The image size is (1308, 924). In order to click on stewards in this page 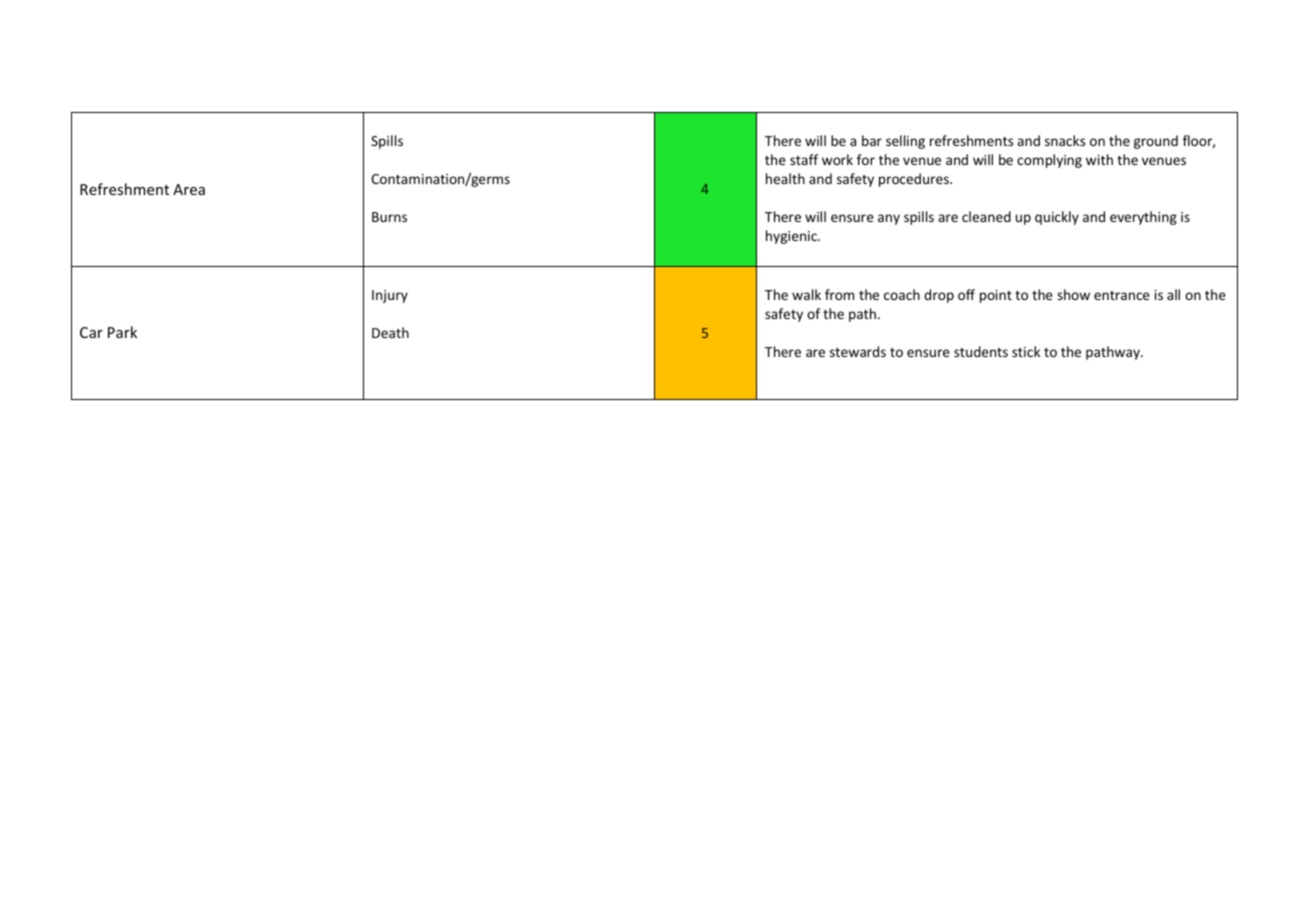, I will do `click(858, 351)`.
